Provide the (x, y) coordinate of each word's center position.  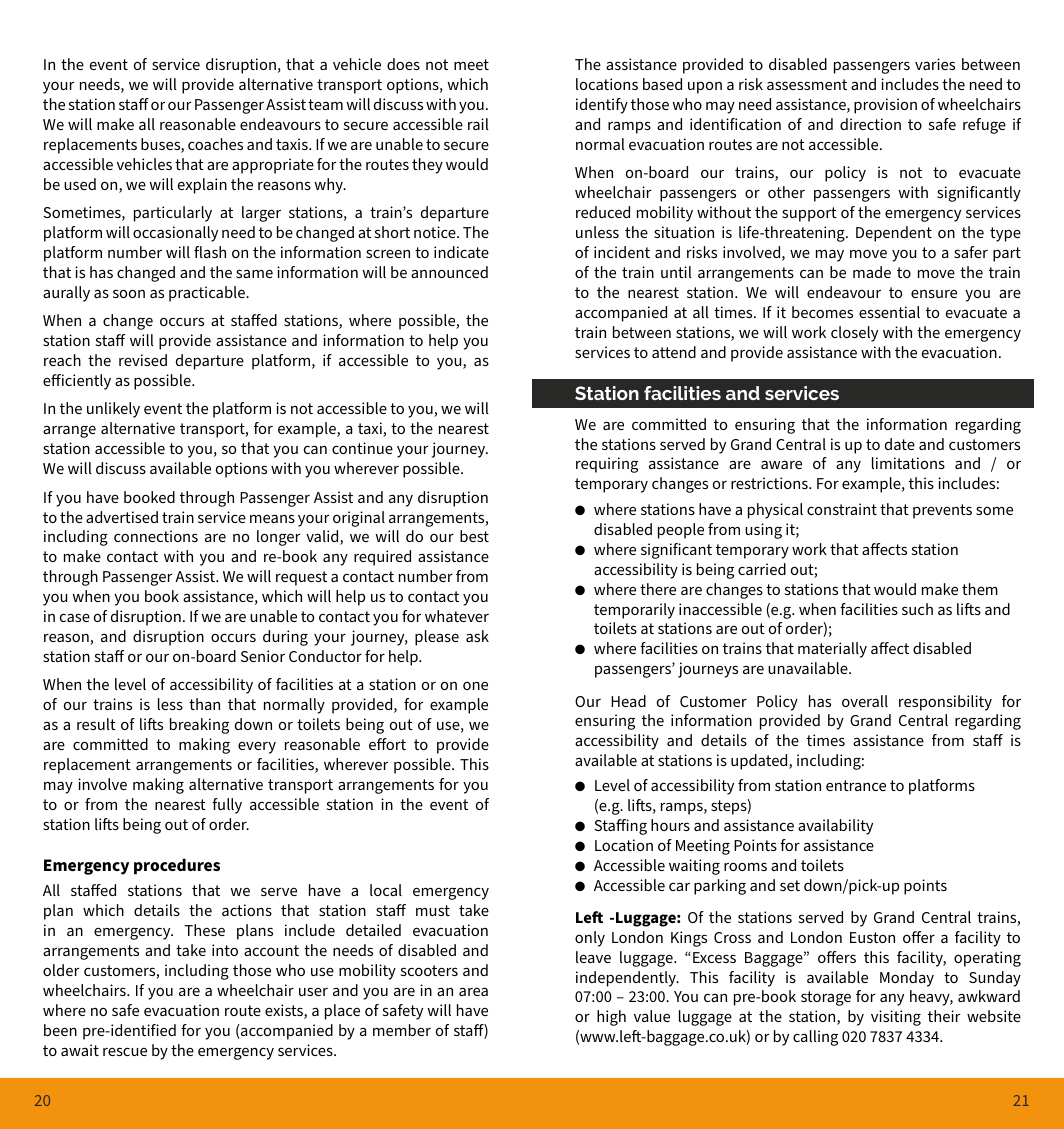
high (611, 1018)
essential (889, 312)
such (917, 609)
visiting (896, 1018)
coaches (215, 144)
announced (449, 272)
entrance (856, 785)
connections (156, 536)
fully (227, 806)
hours (670, 825)
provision (885, 106)
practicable (208, 294)
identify (602, 106)
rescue (125, 1051)
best (474, 536)
